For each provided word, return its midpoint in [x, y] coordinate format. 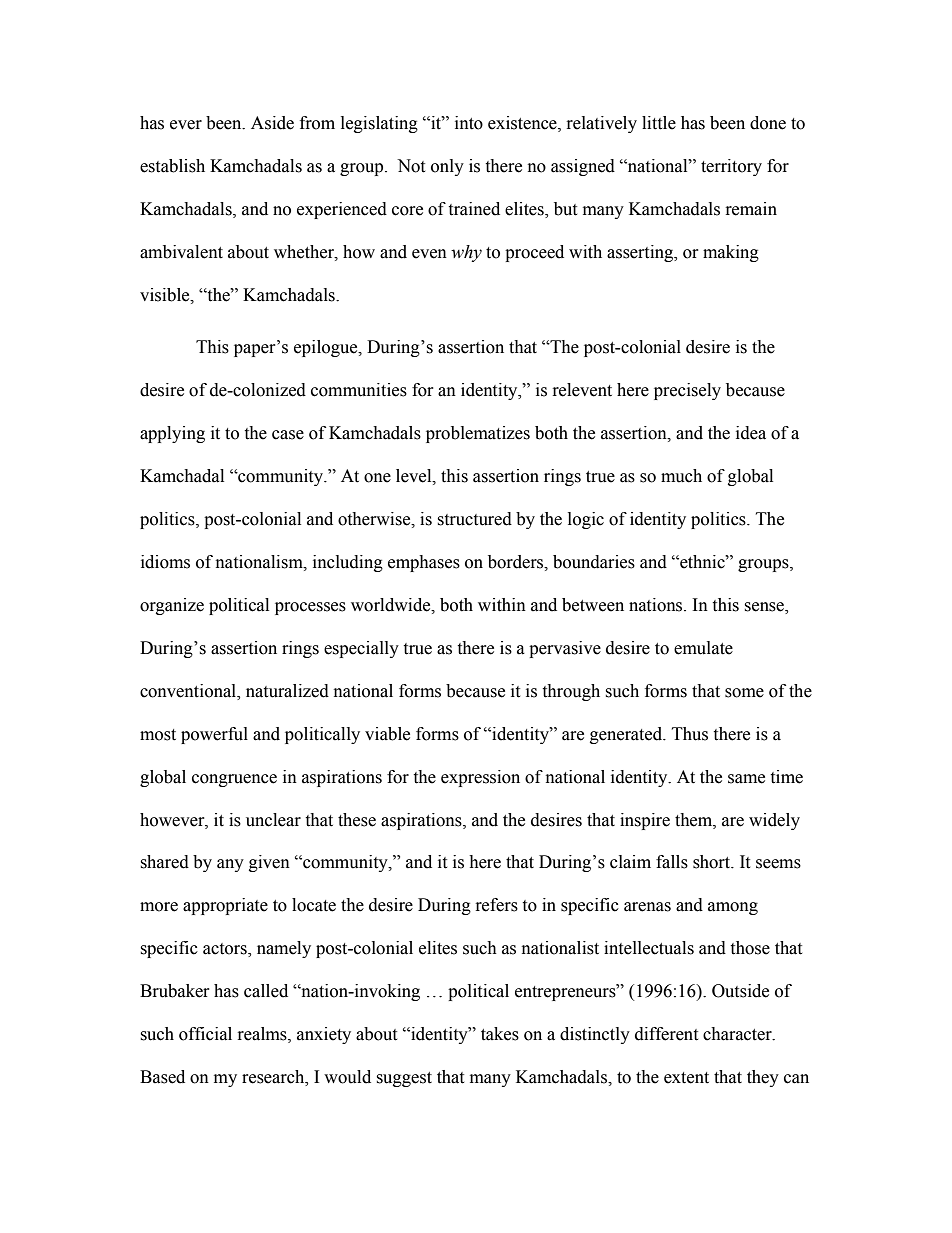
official [205, 1034]
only [447, 167]
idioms [165, 562]
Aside [272, 123]
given [269, 863]
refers [497, 905]
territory [731, 167]
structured [474, 519]
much [681, 476]
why [466, 253]
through [571, 692]
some [744, 693]
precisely [687, 391]
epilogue [327, 348]
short [713, 862]
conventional [189, 691]
